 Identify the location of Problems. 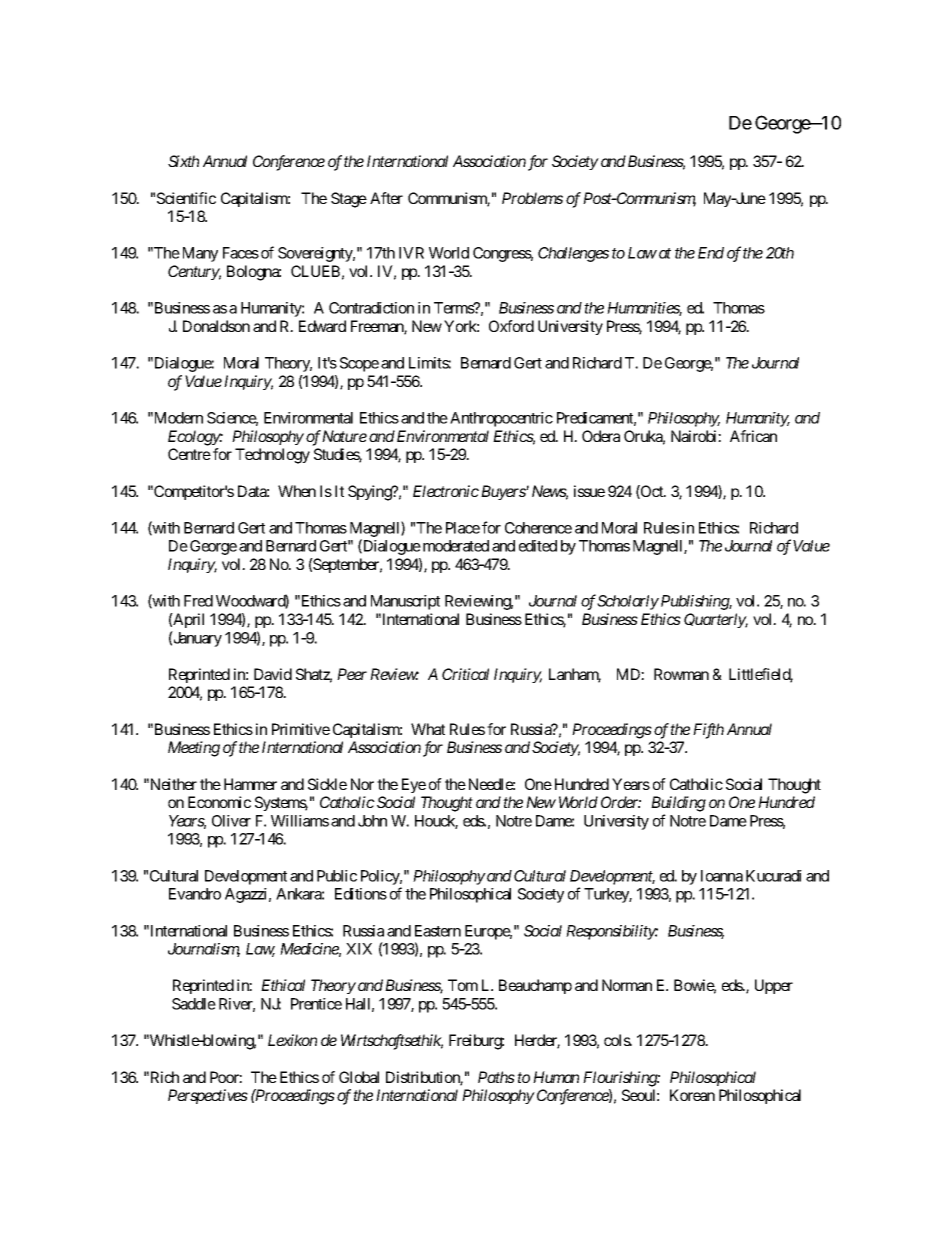
(532, 198).
